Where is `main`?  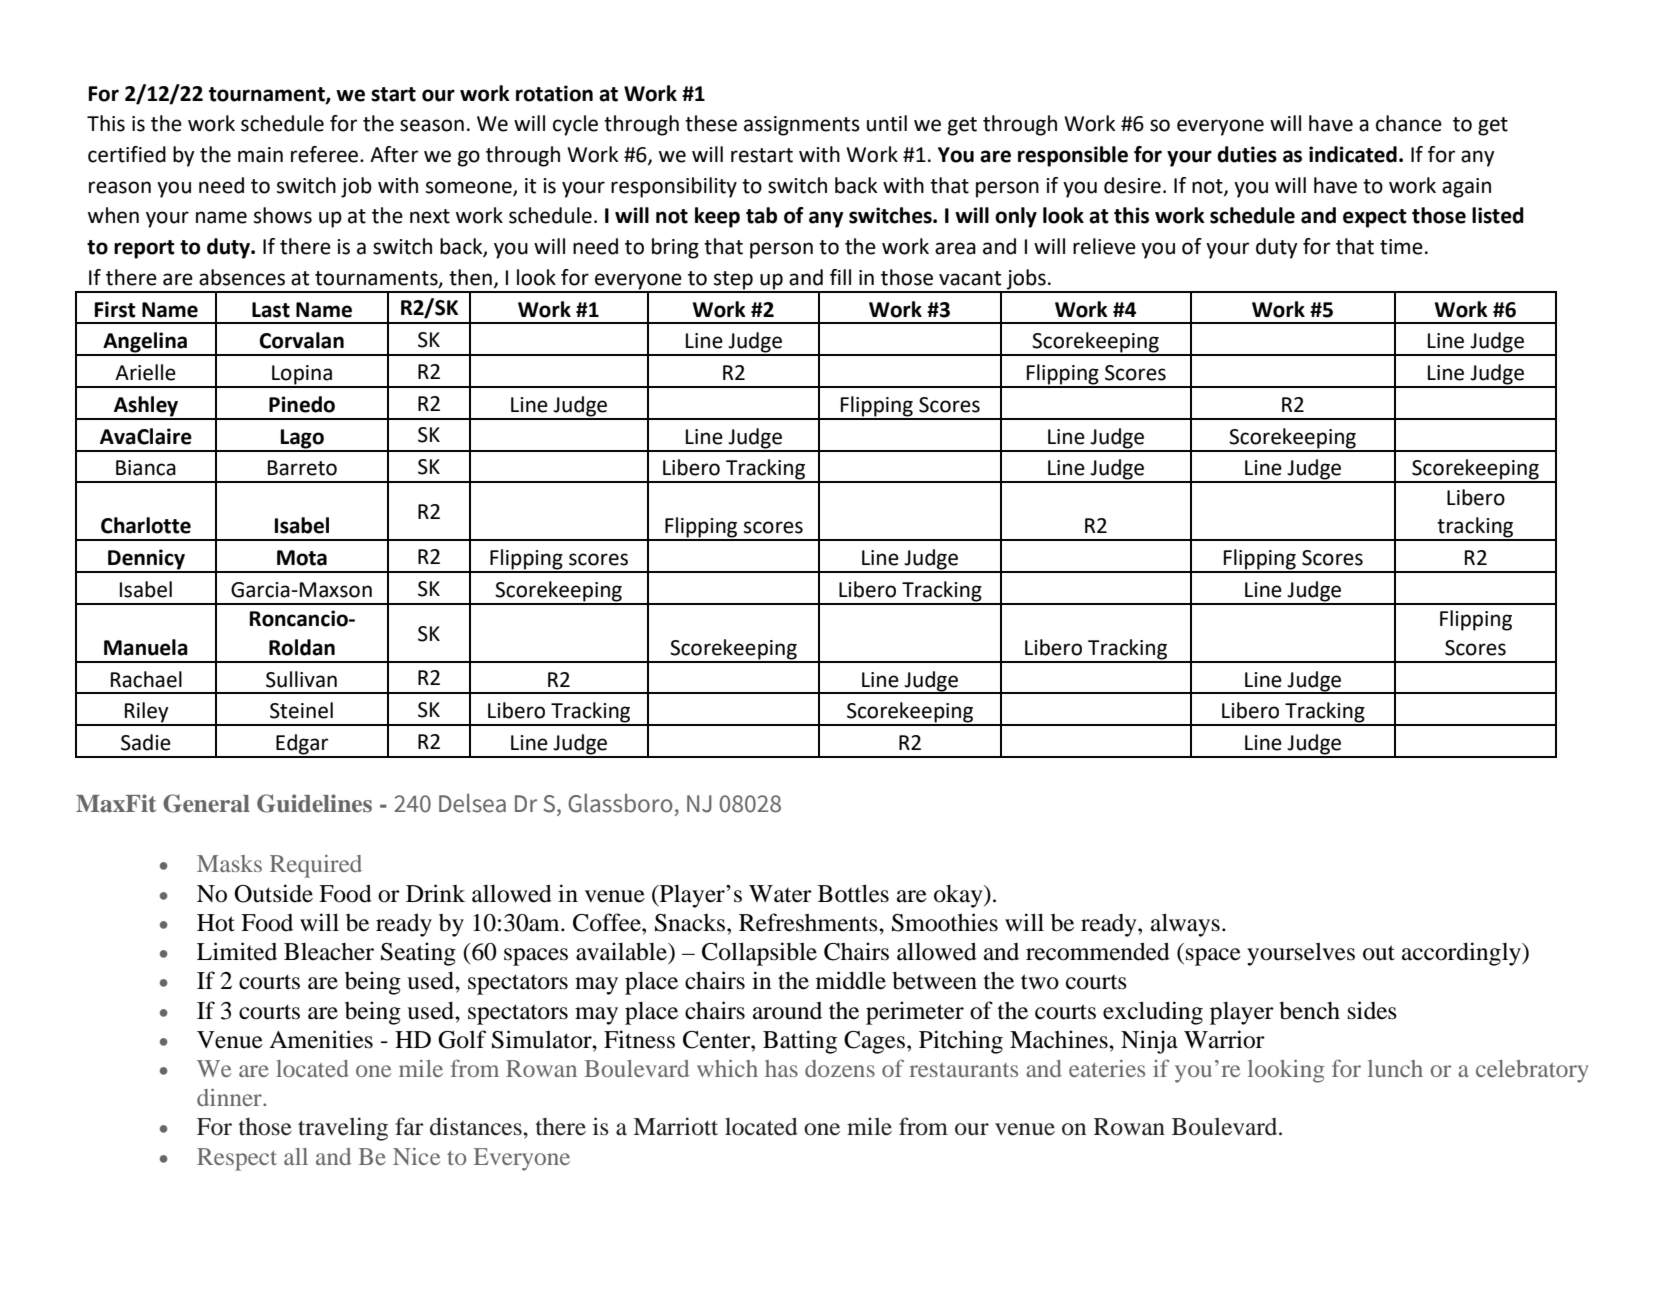 main is located at coordinates (260, 155).
